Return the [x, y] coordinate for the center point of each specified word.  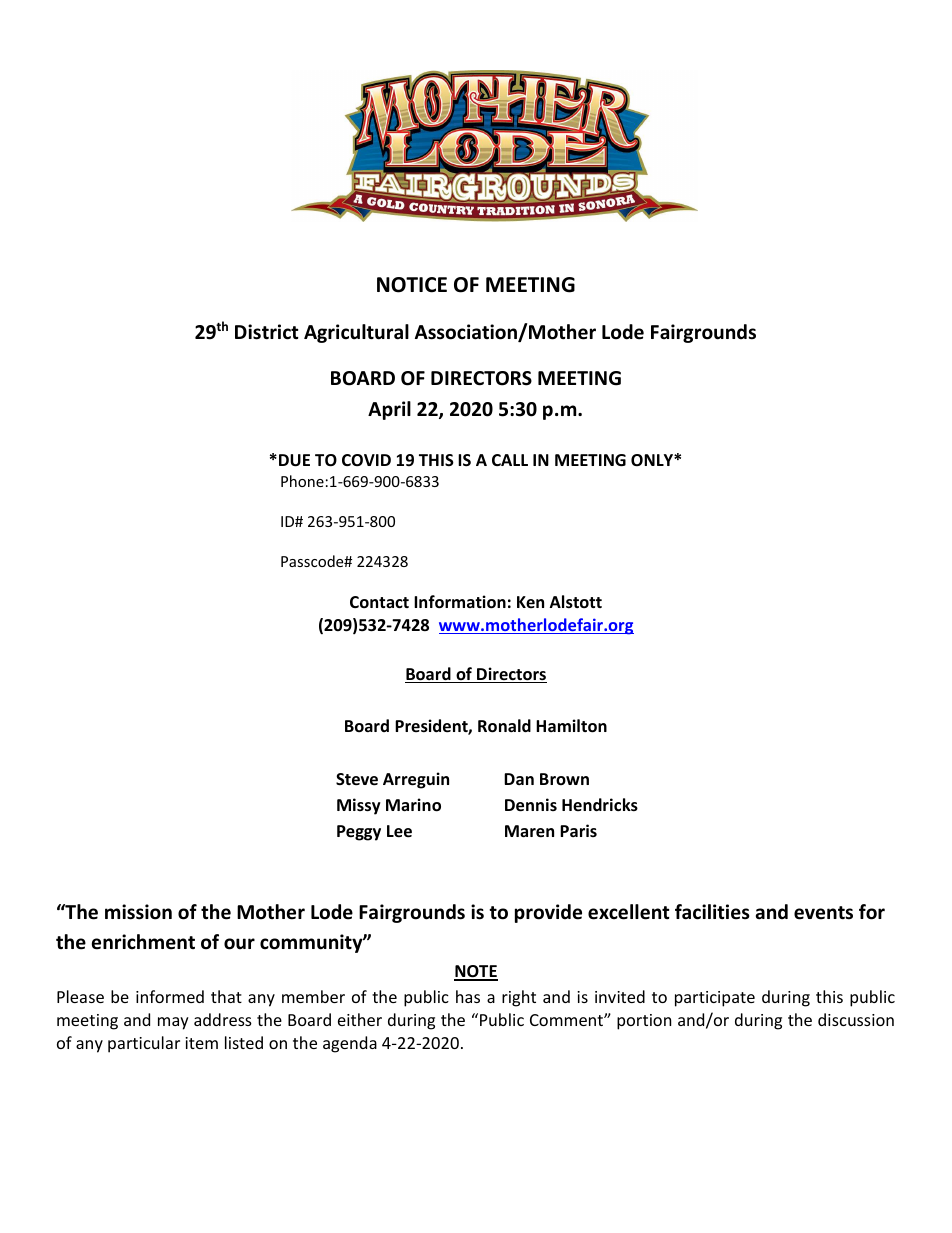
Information [460, 602]
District [267, 332]
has [468, 996]
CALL [510, 460]
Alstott [576, 602]
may [173, 1023]
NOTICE [412, 285]
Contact [379, 602]
